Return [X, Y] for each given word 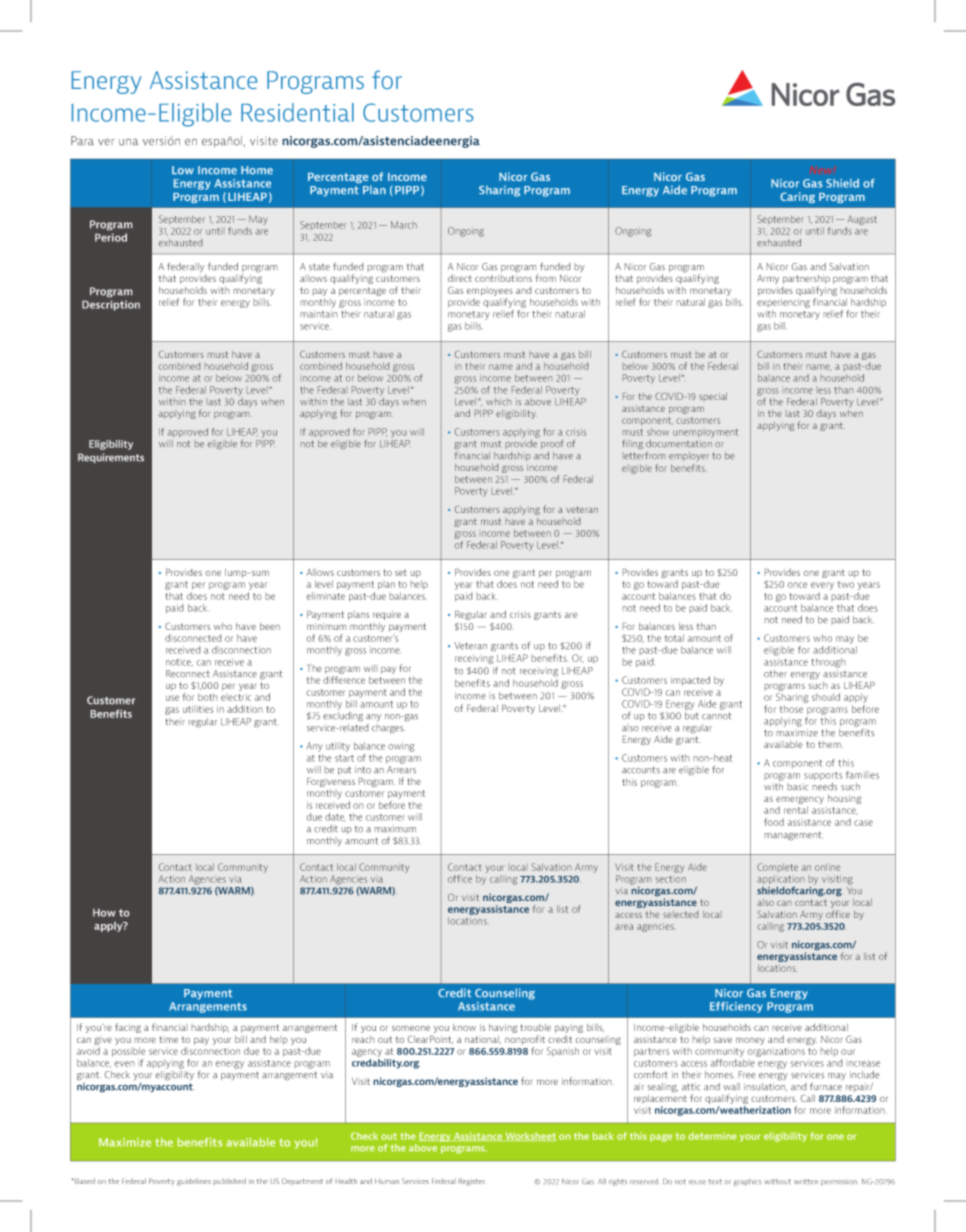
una [128, 142]
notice [179, 662]
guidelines [194, 1182]
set [401, 572]
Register [472, 1182]
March [404, 225]
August [862, 220]
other [775, 673]
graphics [747, 1182]
